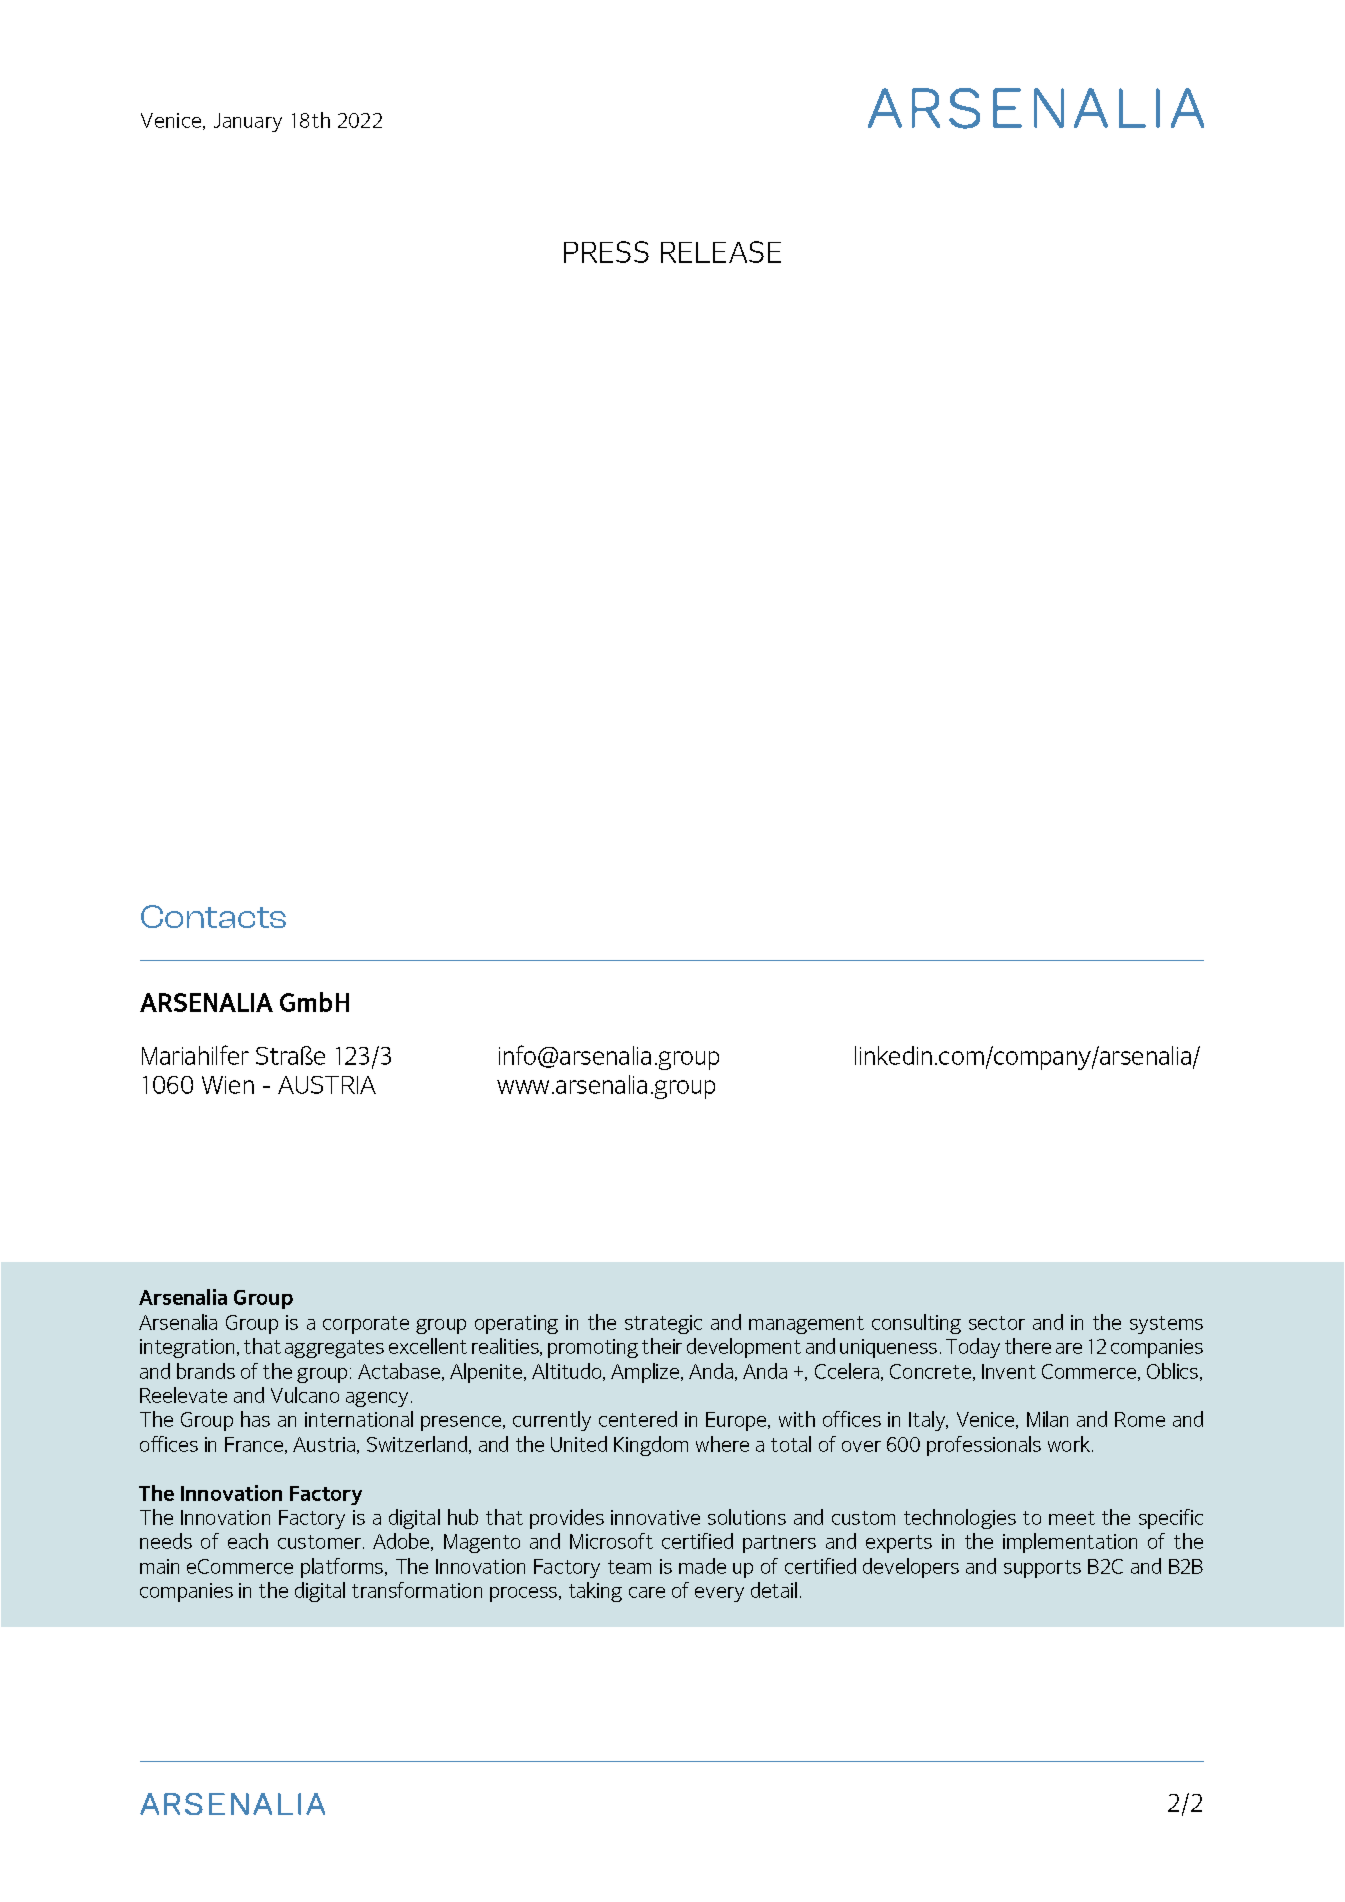  Describe the element at coordinates (1166, 1325) in the screenshot. I see `systems` at that location.
